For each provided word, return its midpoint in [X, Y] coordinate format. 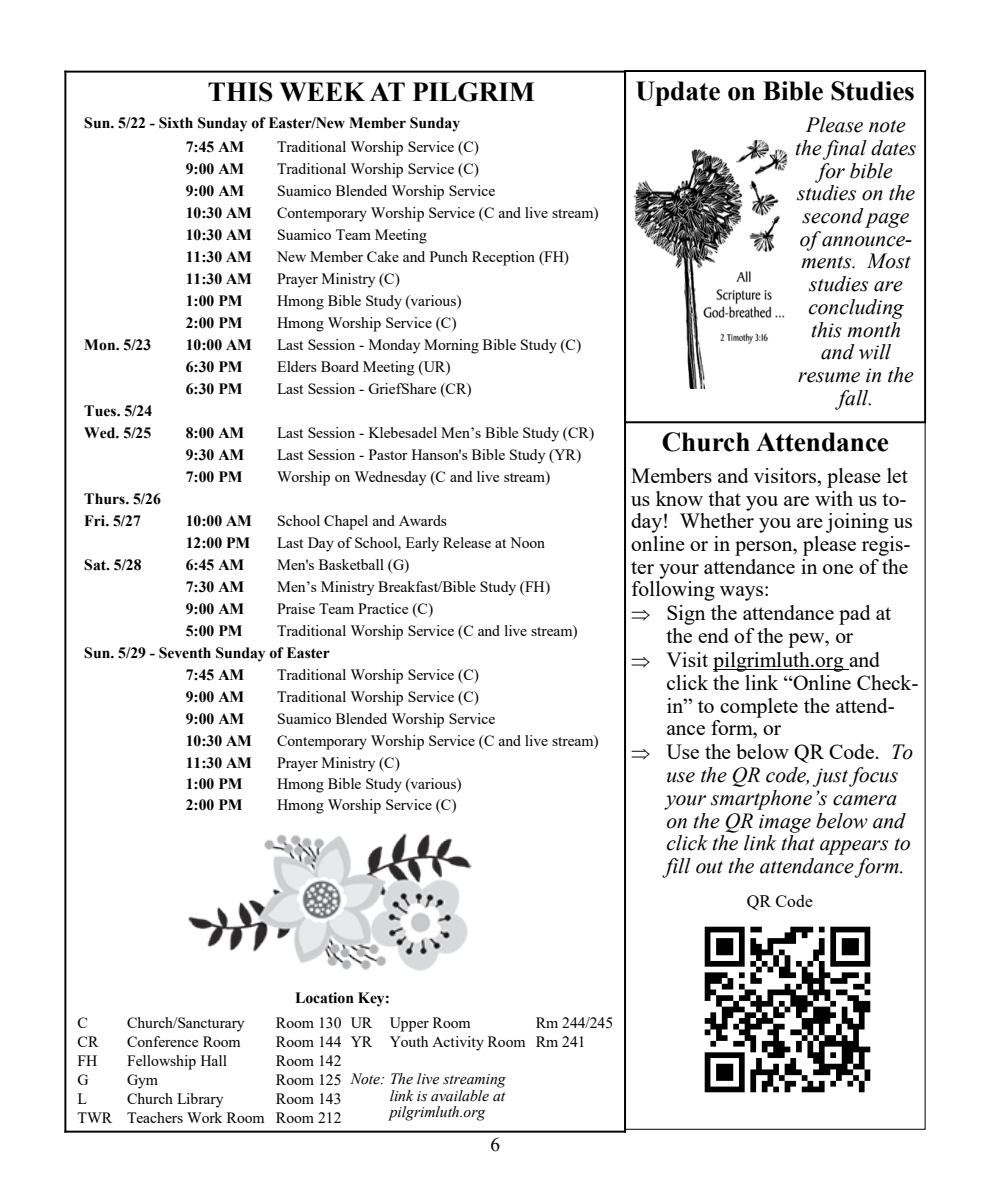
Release [467, 542]
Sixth [176, 123]
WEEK [322, 92]
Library [200, 1100]
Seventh [185, 653]
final [845, 150]
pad [855, 615]
